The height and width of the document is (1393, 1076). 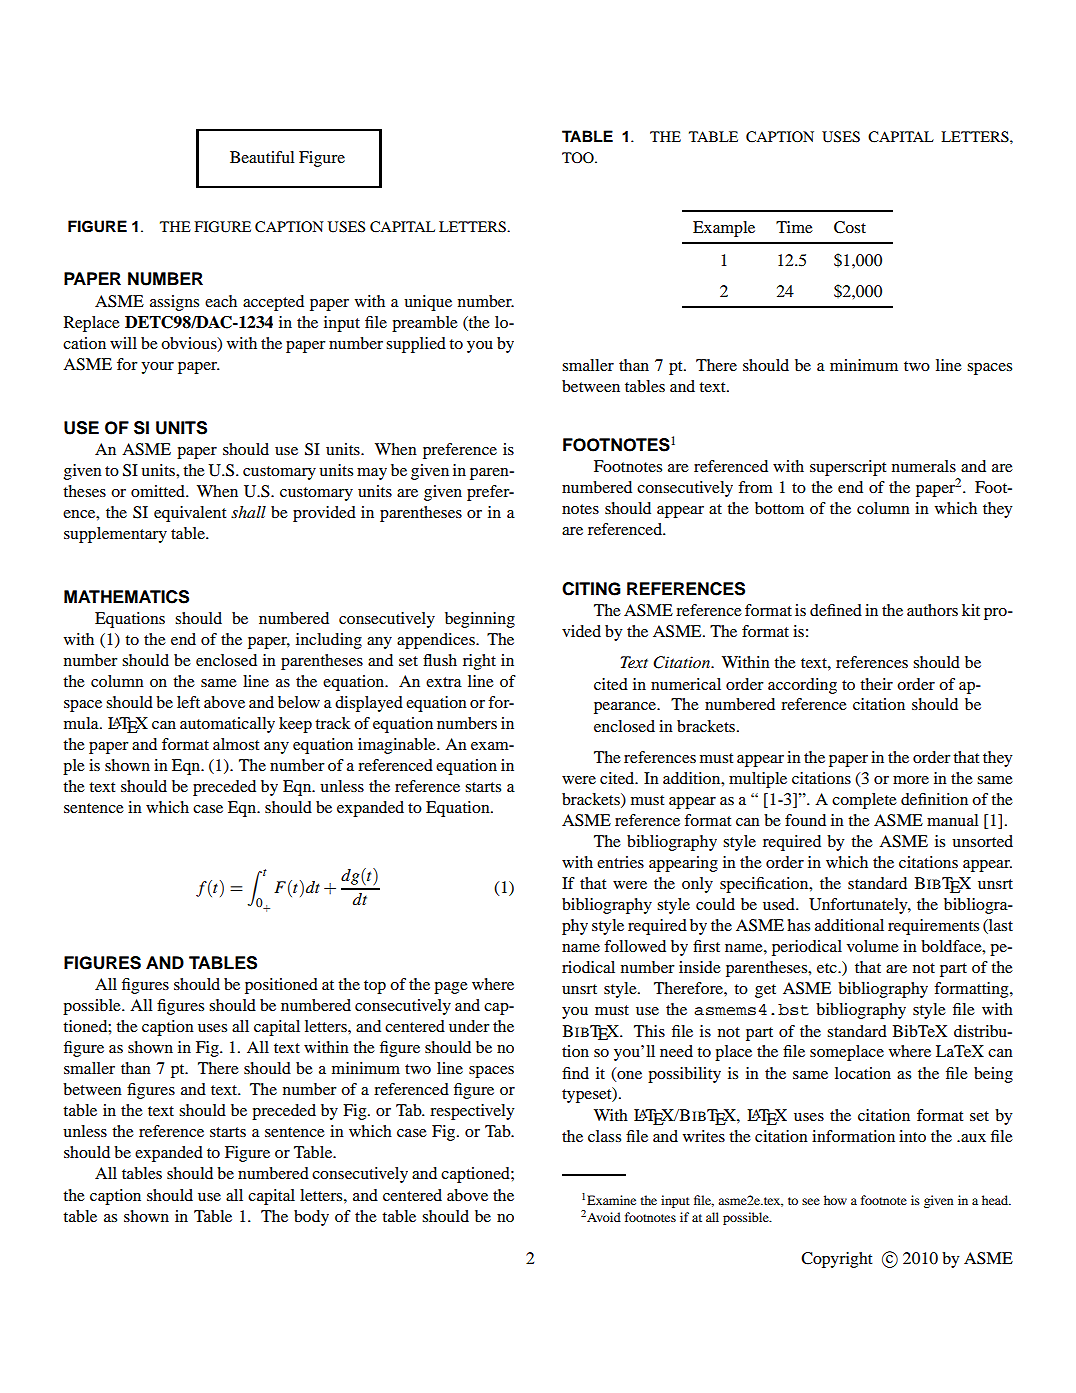 What do you see at coordinates (924, 466) in the document?
I see `numerals` at bounding box center [924, 466].
